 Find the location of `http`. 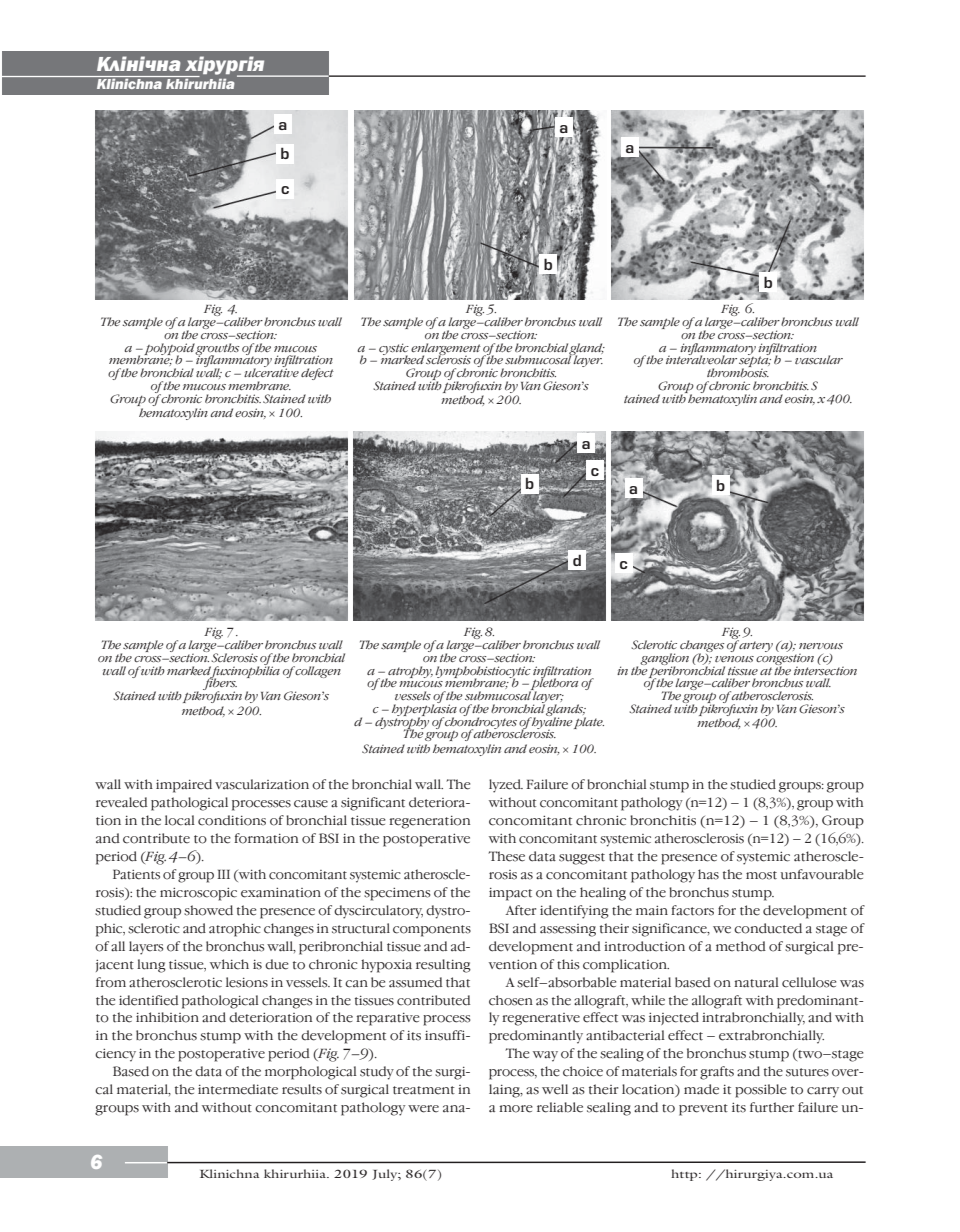

http is located at coordinates (685, 1175).
